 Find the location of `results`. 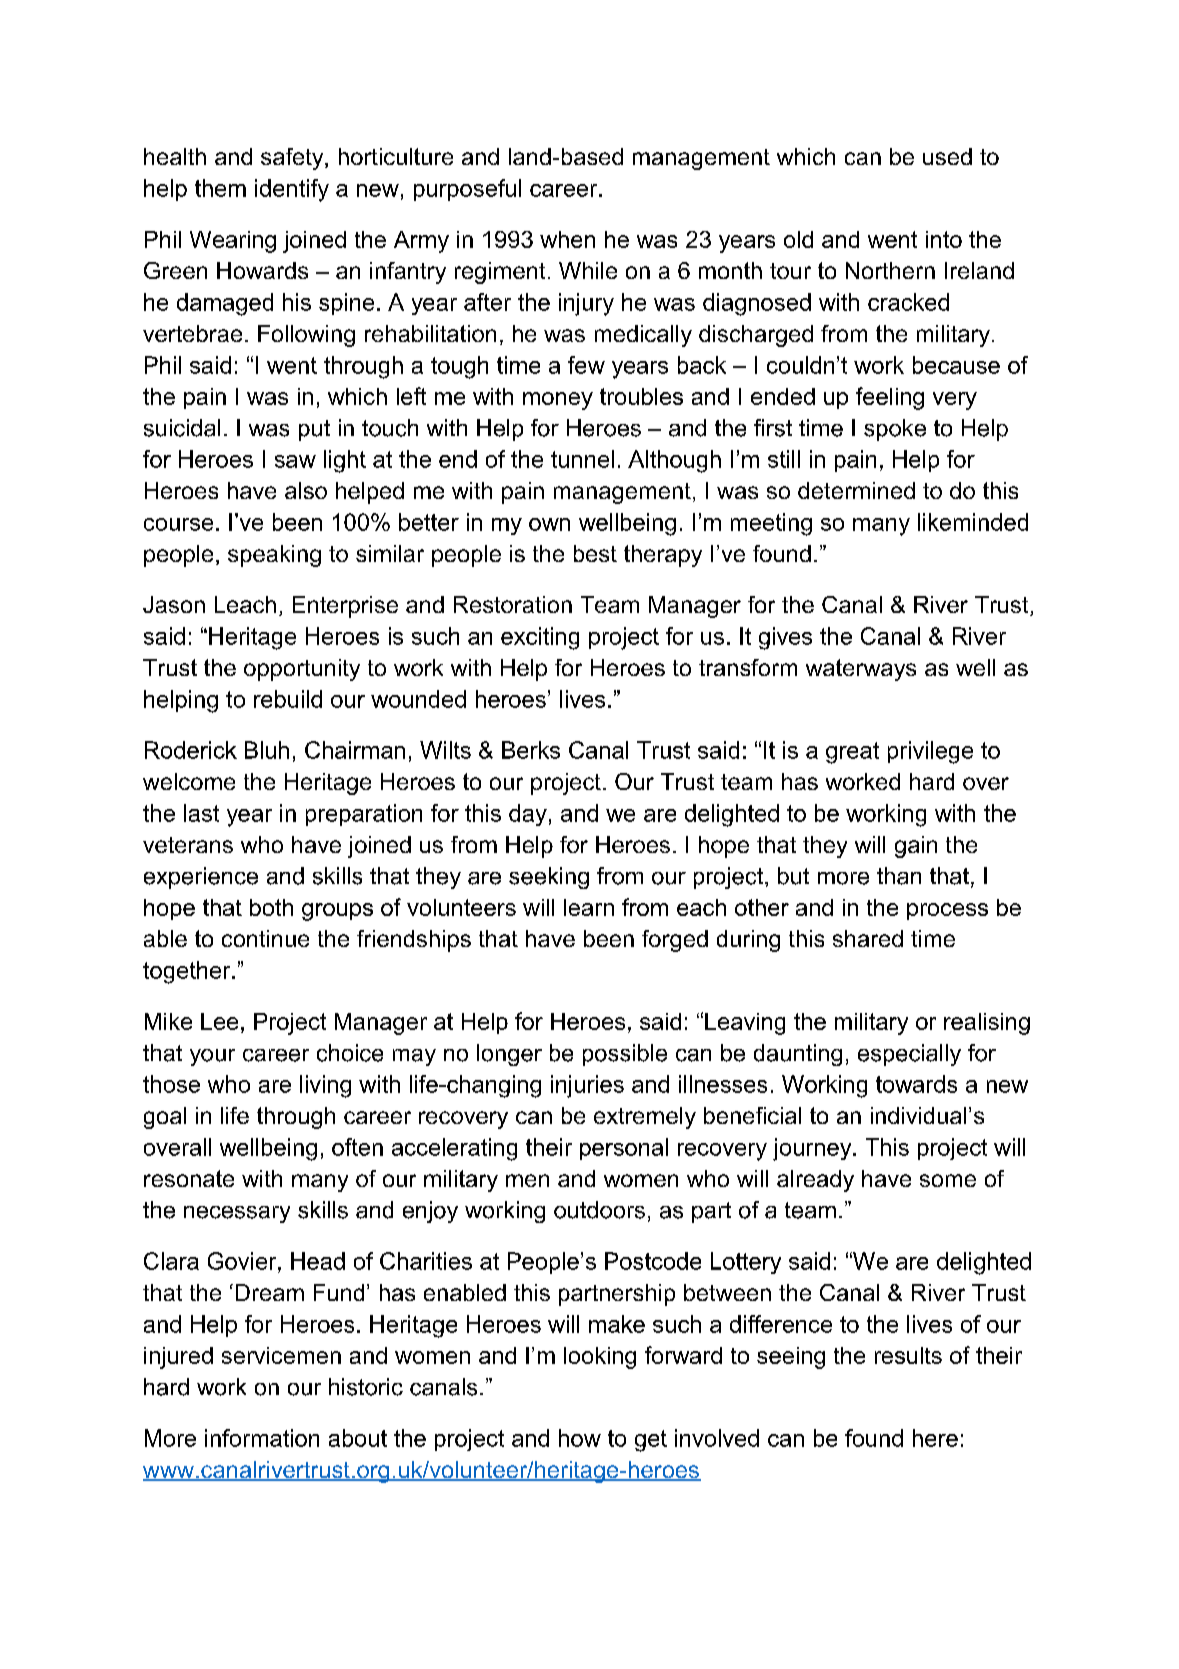

results is located at coordinates (908, 1355).
